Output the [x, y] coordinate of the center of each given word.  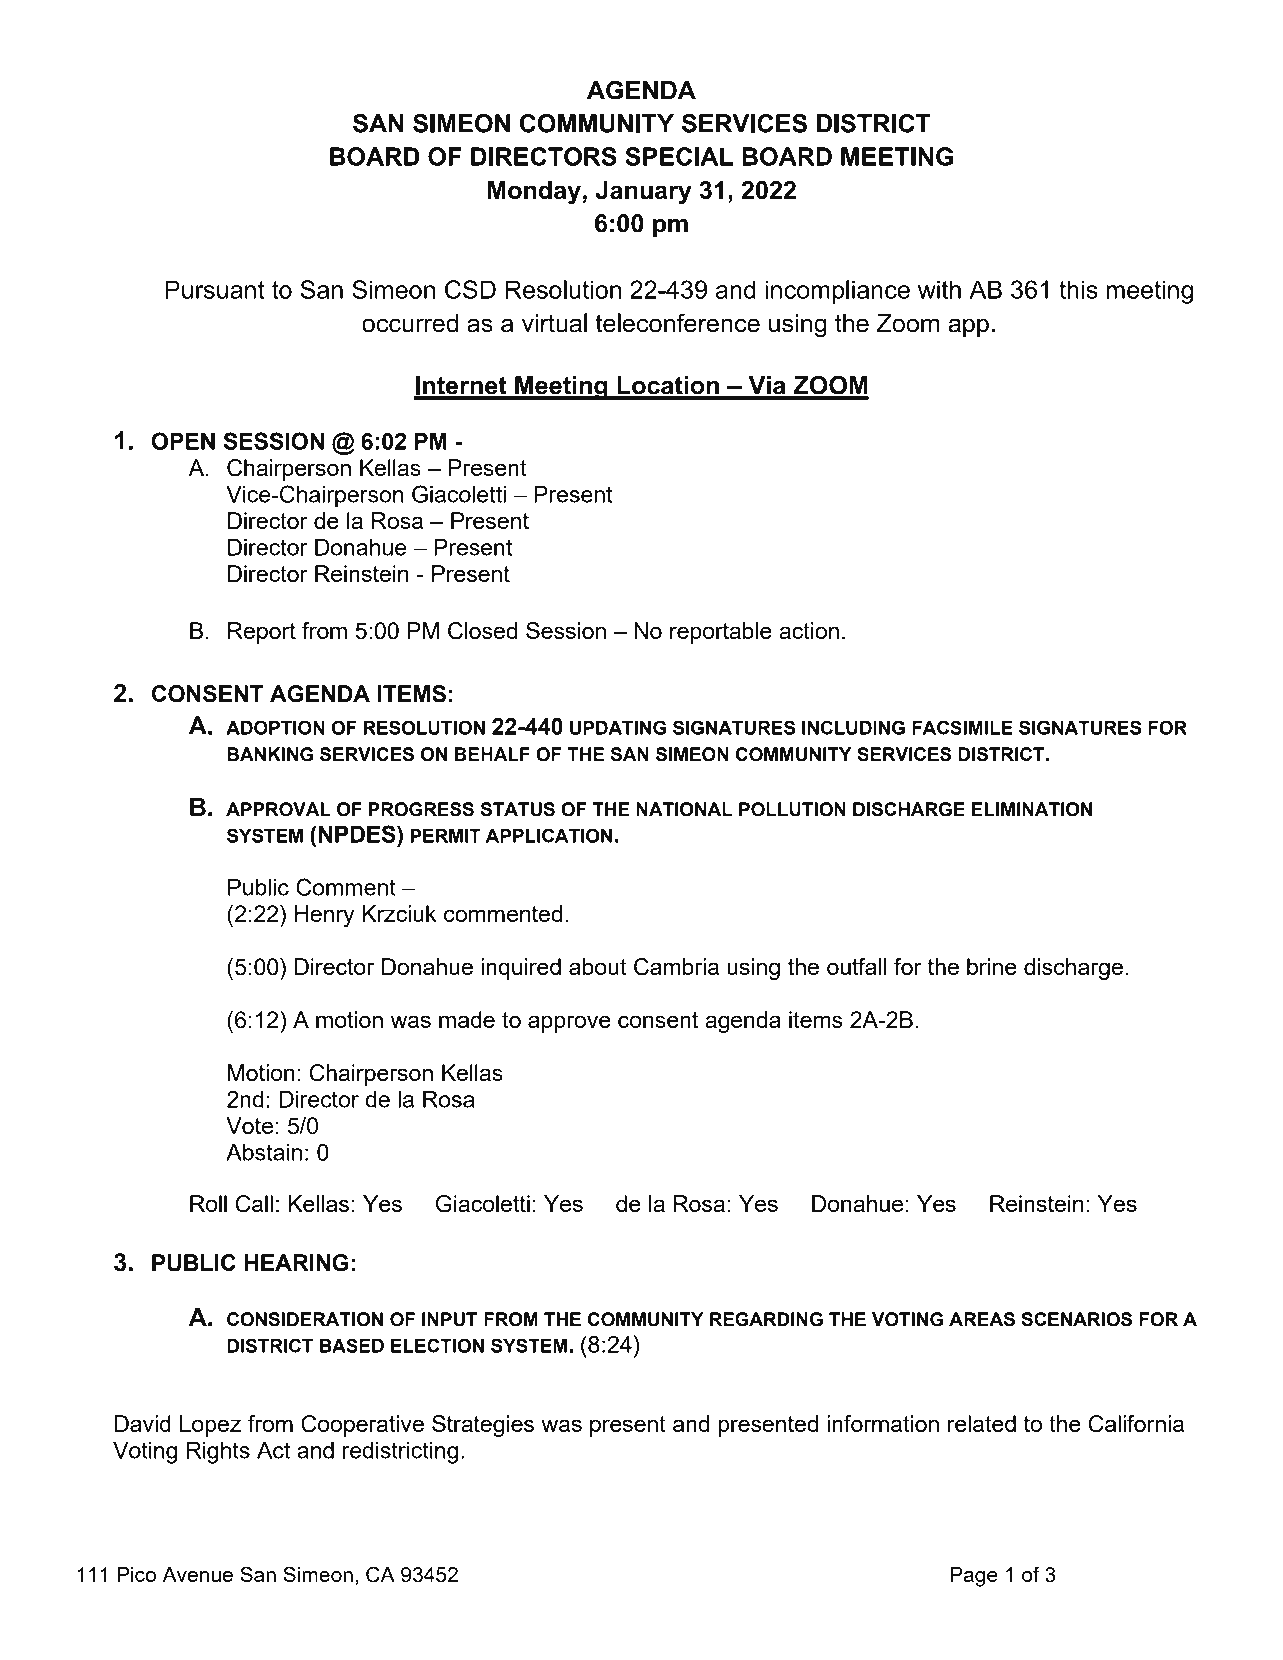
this [1078, 289]
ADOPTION [275, 727]
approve [569, 1024]
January [644, 193]
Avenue [197, 1574]
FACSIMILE [962, 727]
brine [992, 966]
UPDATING [618, 727]
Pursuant [215, 289]
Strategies [483, 1426]
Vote [249, 1125]
